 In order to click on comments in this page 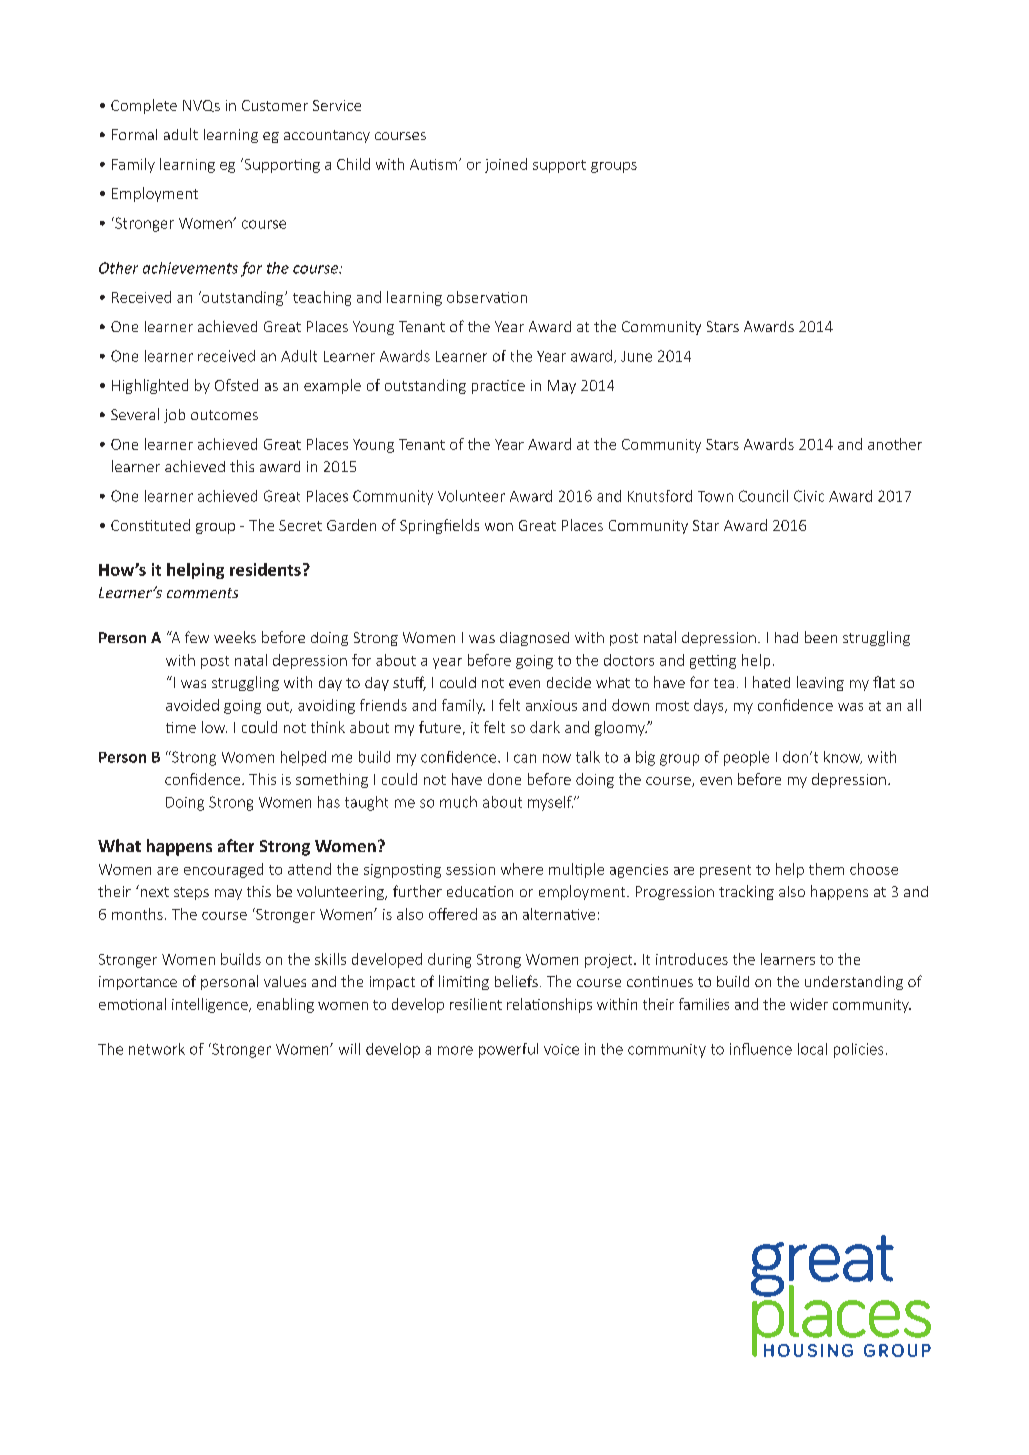, I will do `click(202, 593)`.
